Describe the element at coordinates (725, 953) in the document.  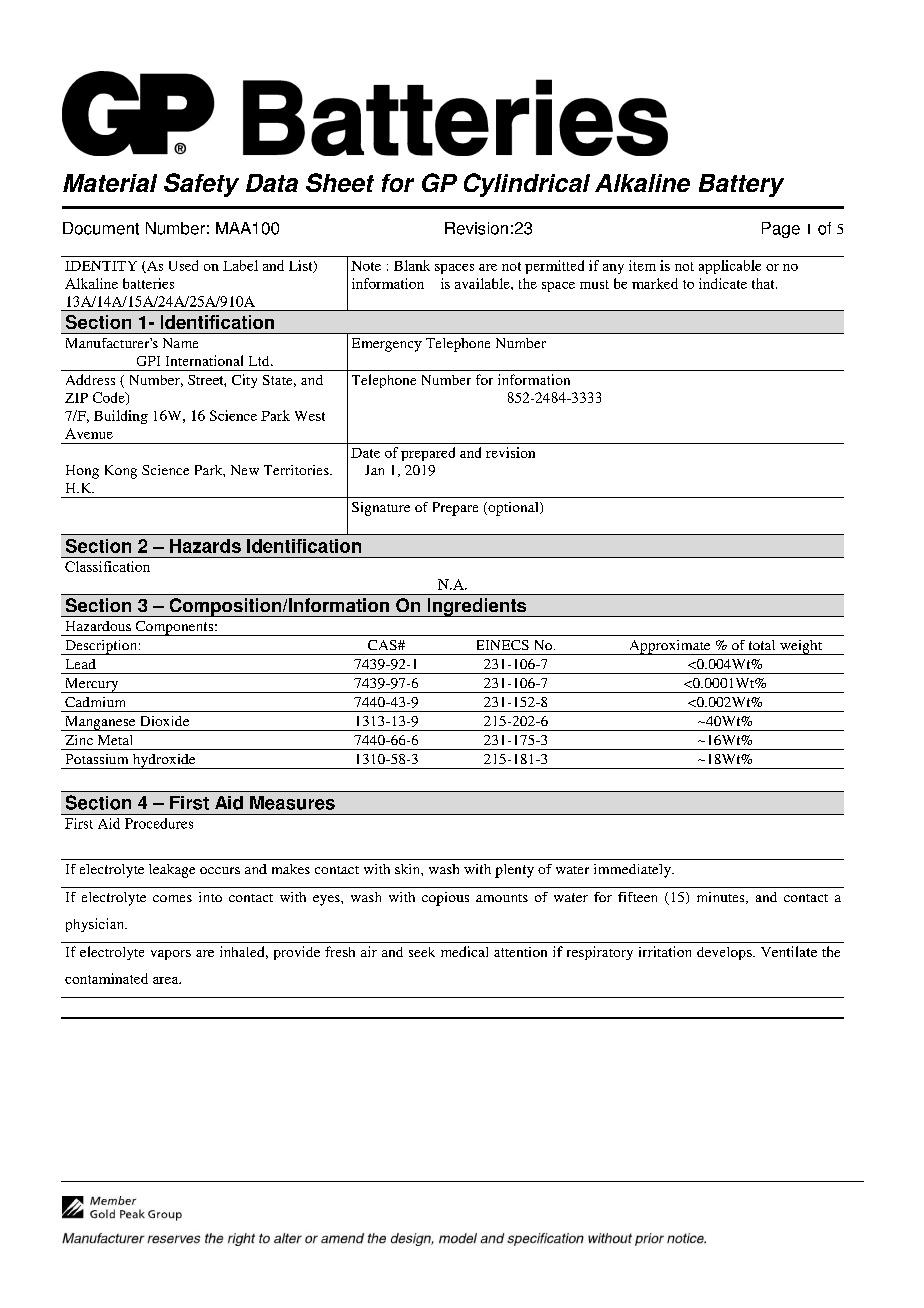
I see `develops` at that location.
